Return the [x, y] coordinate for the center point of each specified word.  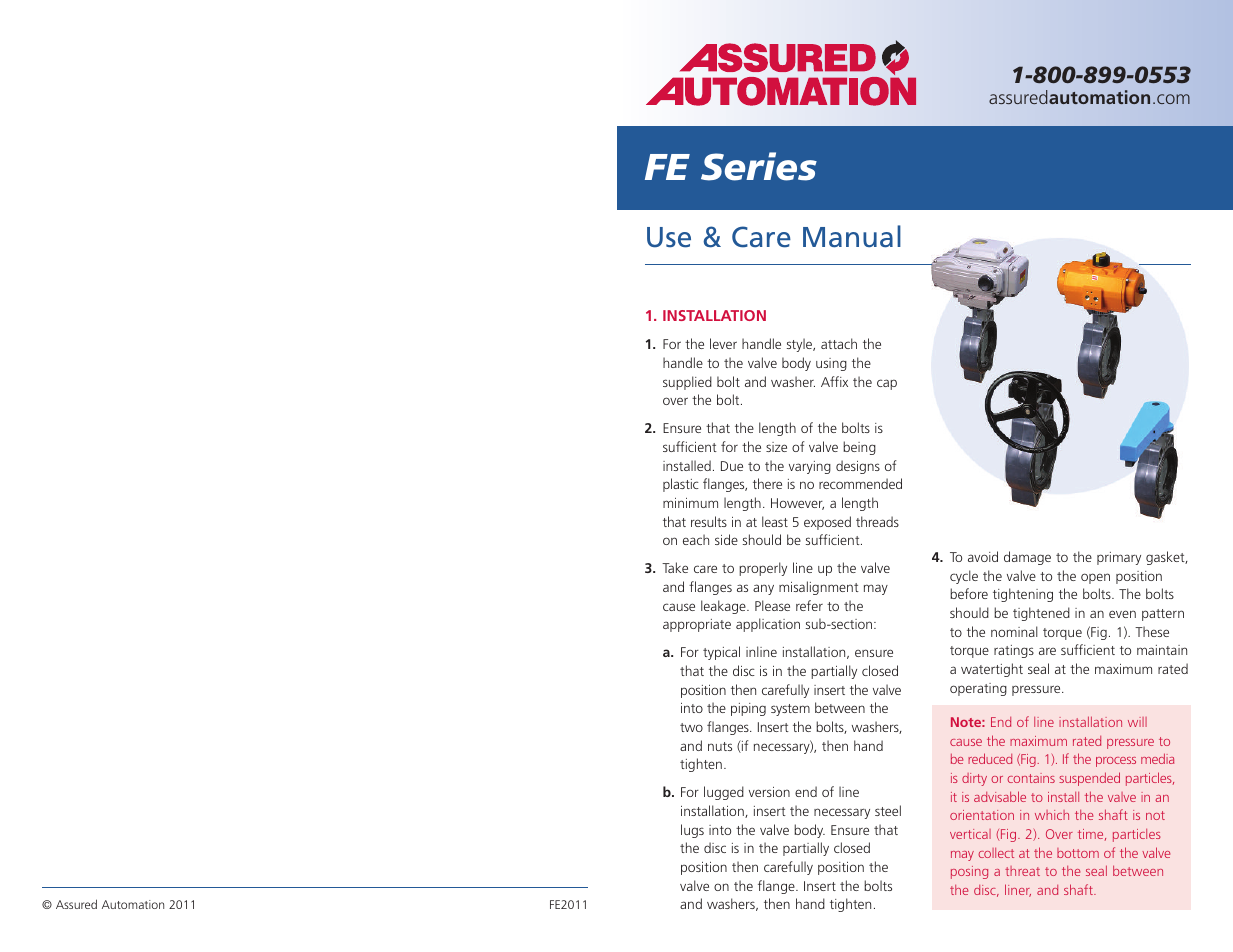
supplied [687, 383]
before [969, 593]
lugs [692, 831]
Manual [852, 236]
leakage [724, 607]
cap [887, 384]
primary [1119, 558]
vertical [970, 834]
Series [759, 166]
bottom [1078, 853]
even [1122, 614]
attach [839, 343]
